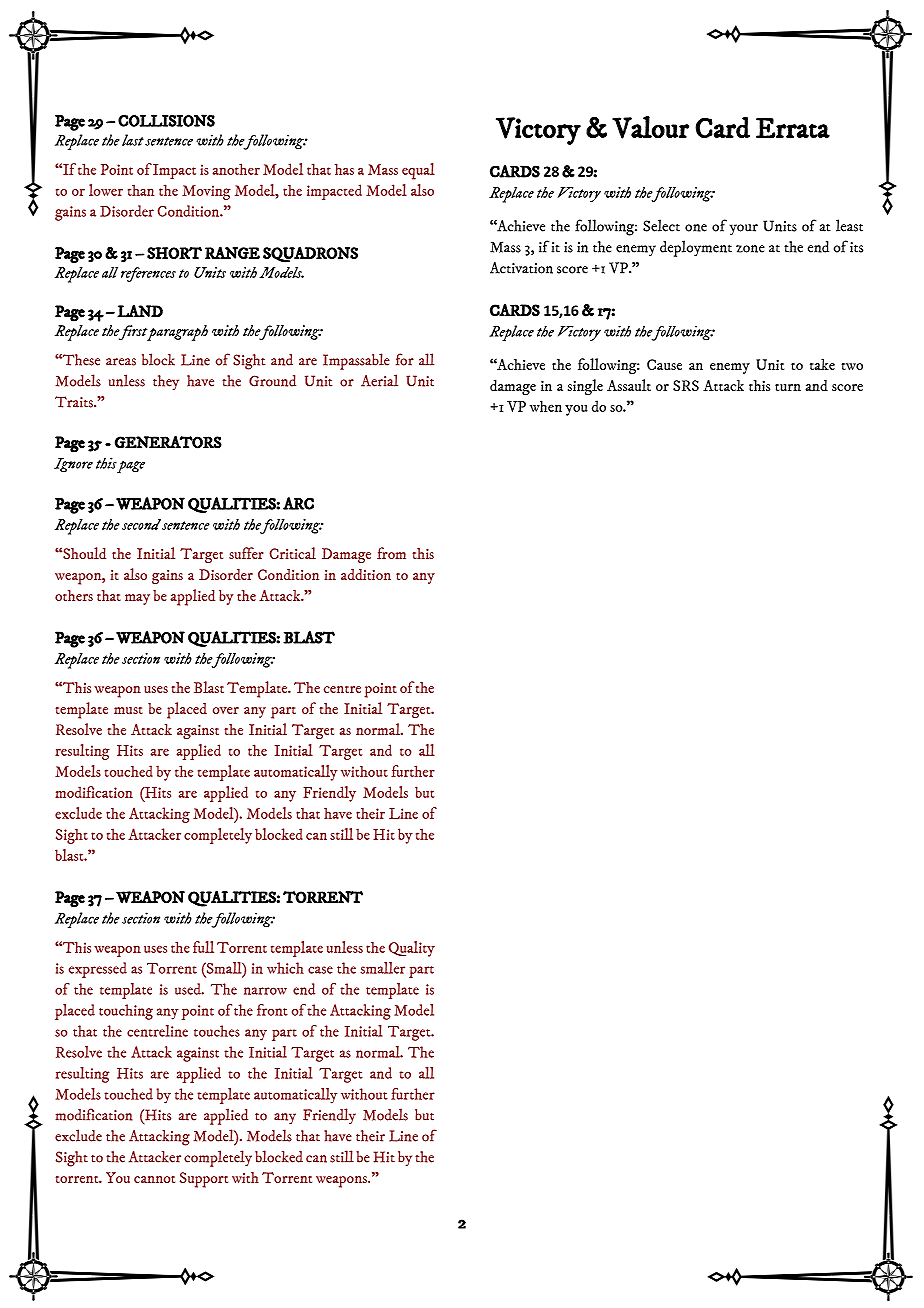  I want to click on COLLISIONS, so click(166, 120).
